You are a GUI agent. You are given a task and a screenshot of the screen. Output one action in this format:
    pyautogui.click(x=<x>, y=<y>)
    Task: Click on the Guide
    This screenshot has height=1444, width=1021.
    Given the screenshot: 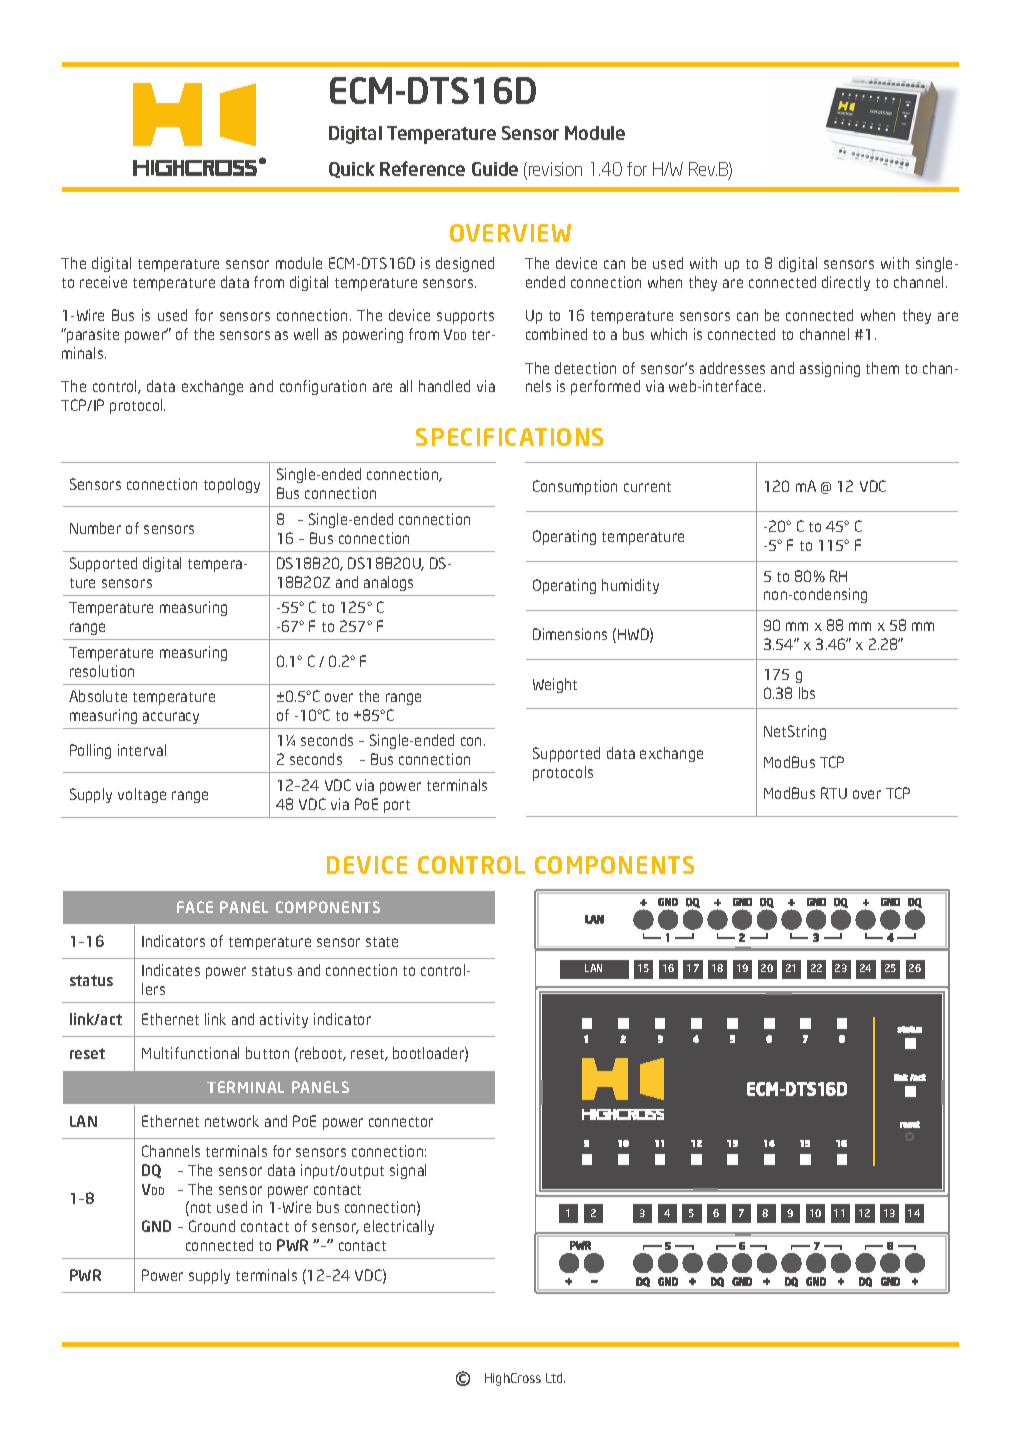 What is the action you would take?
    pyautogui.click(x=495, y=169)
